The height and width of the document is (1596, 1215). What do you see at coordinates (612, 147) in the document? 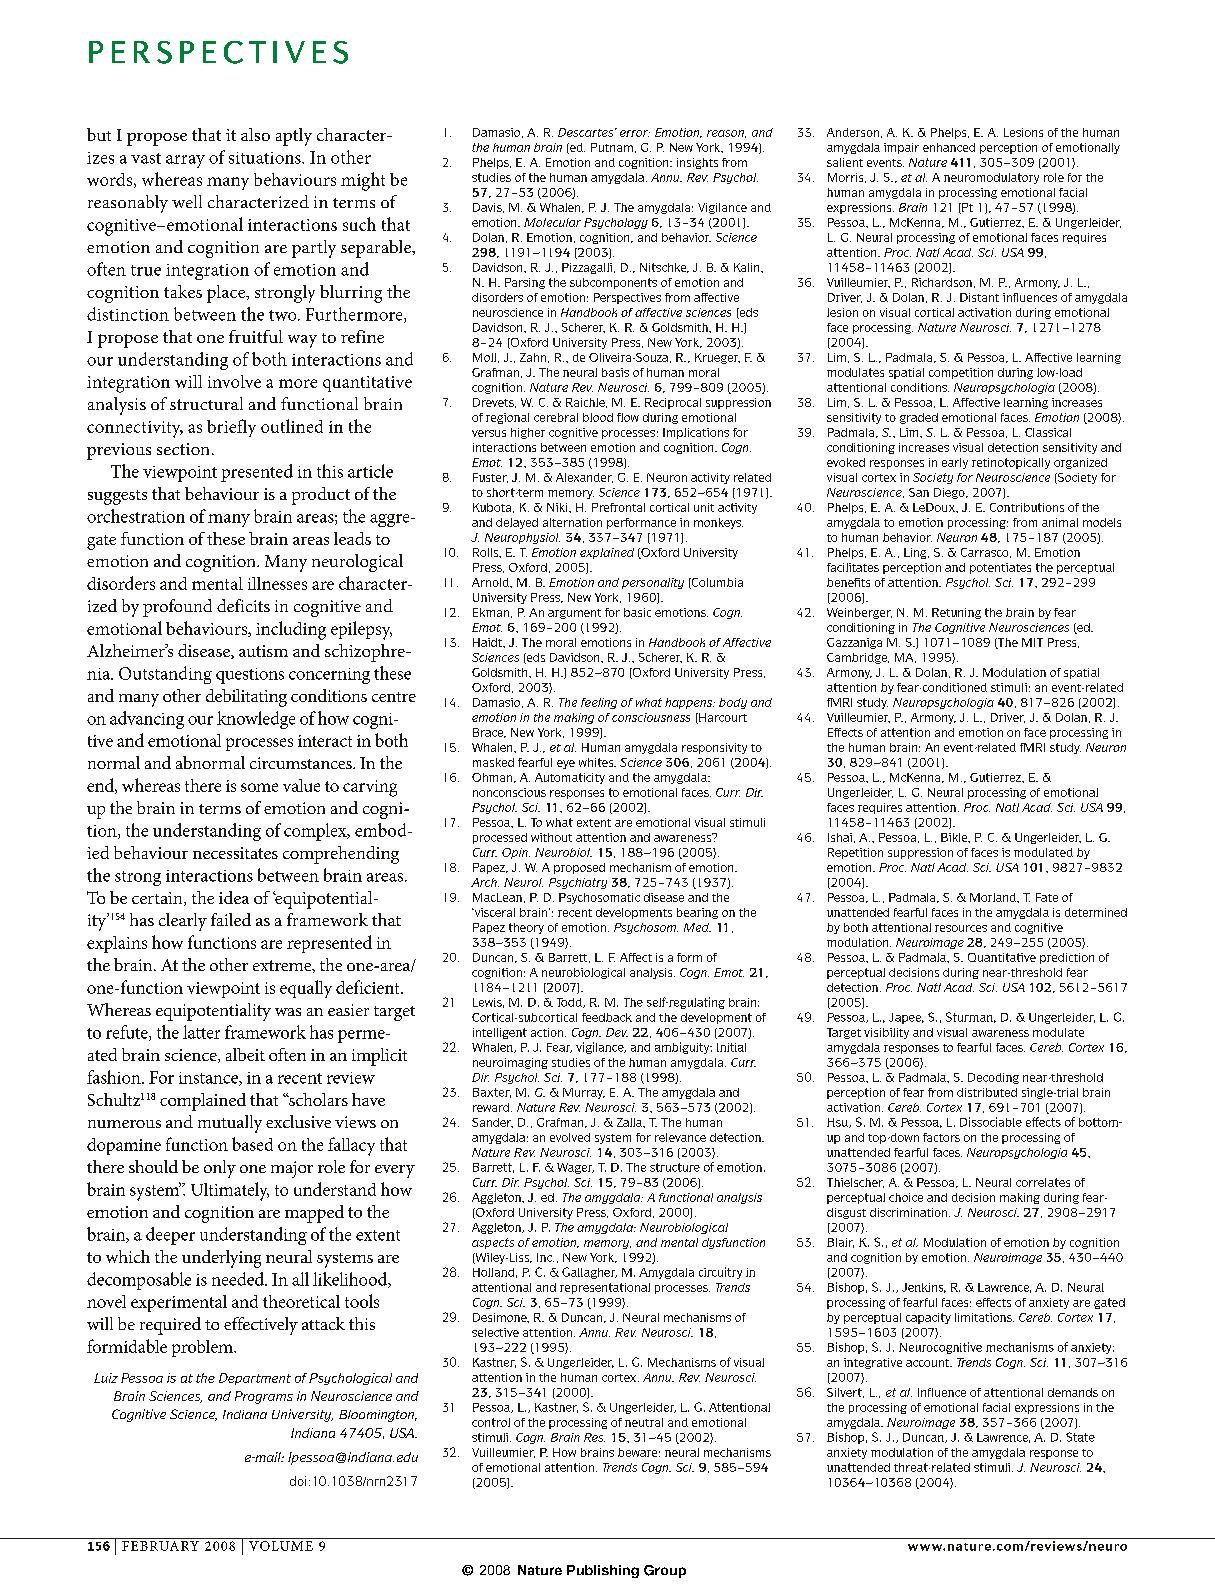
I see `Putnam` at bounding box center [612, 147].
